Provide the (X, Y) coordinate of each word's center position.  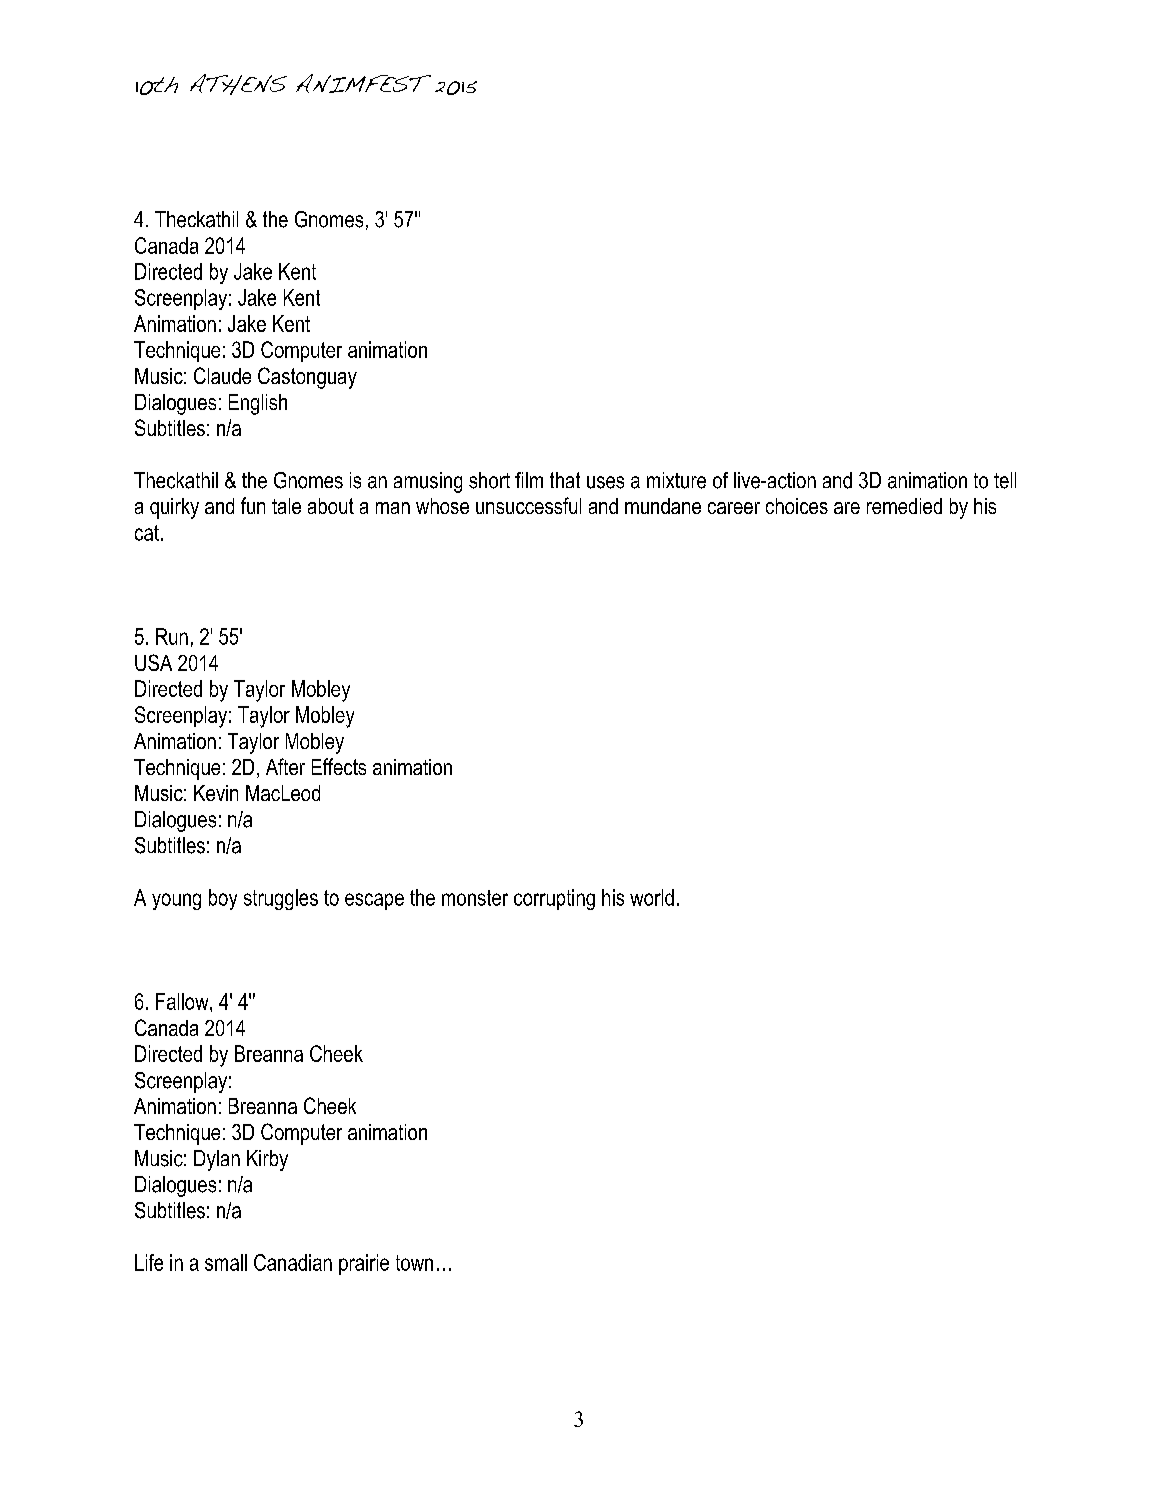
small (226, 1262)
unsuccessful (528, 505)
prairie (364, 1264)
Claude (222, 375)
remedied (904, 506)
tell (1005, 480)
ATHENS (238, 84)
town (414, 1263)
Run (172, 636)
